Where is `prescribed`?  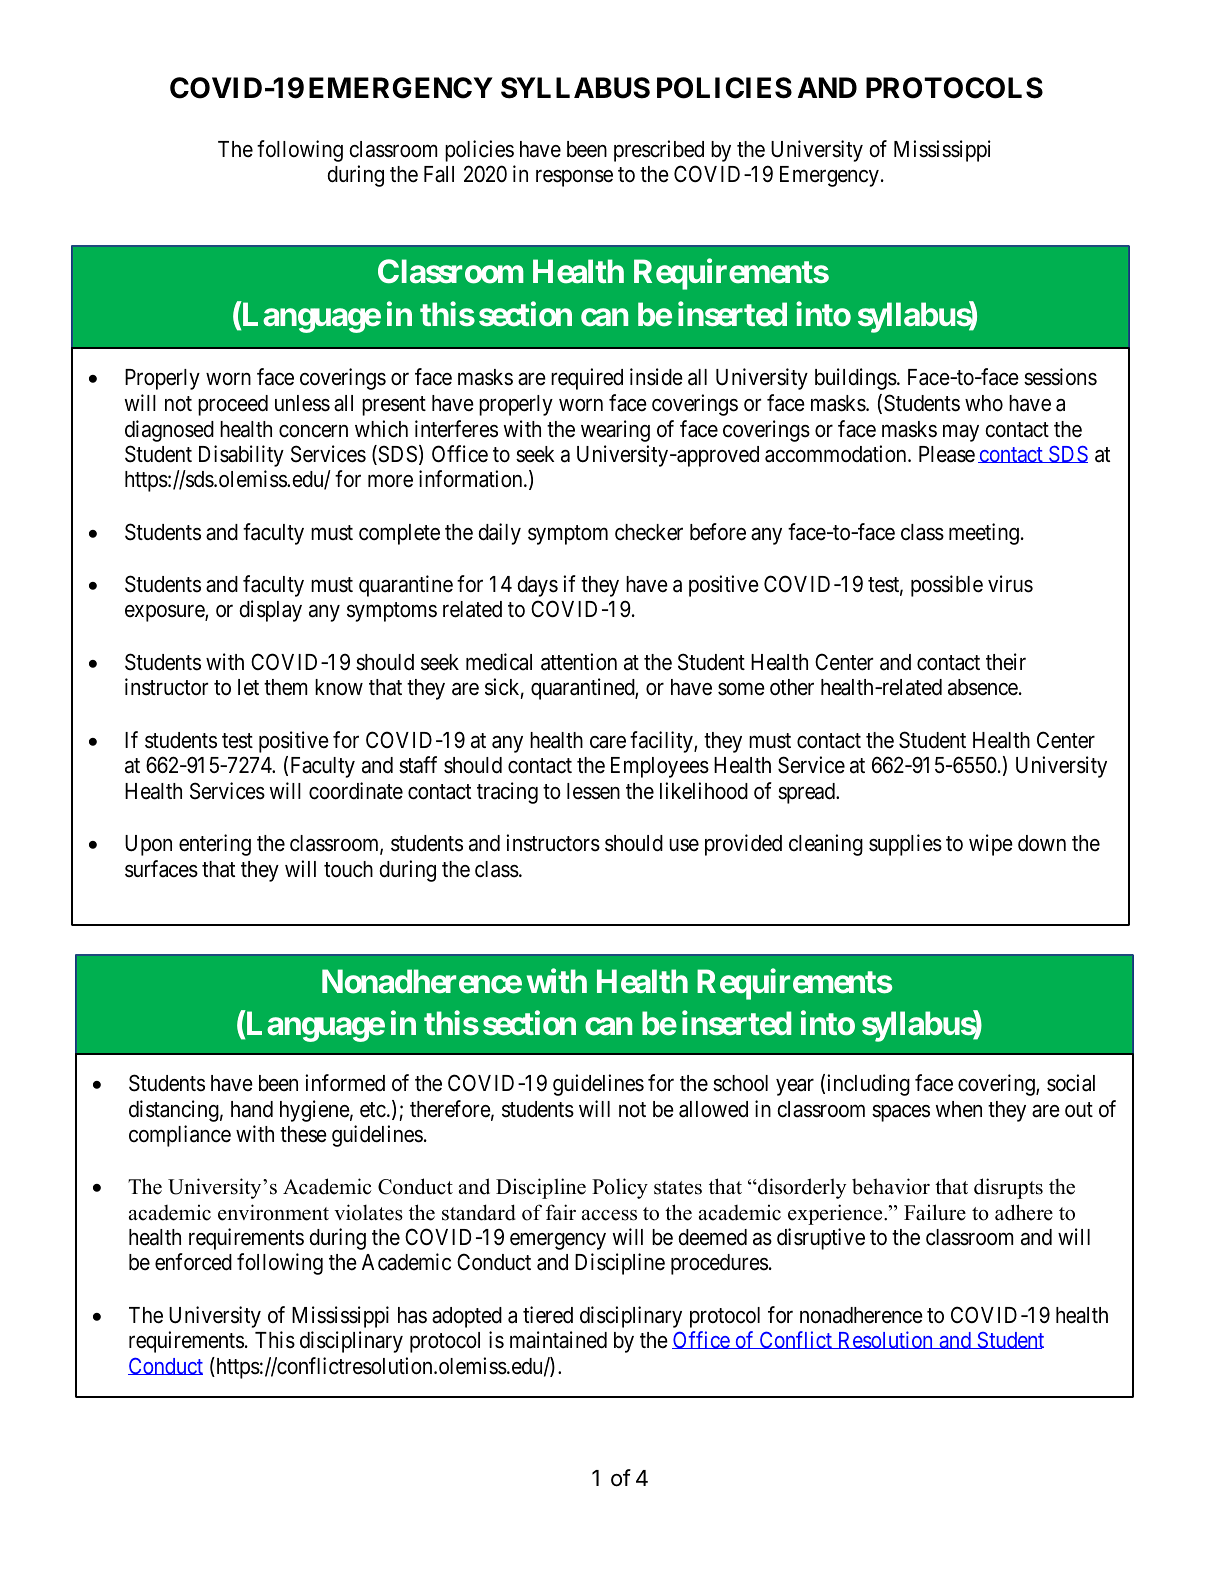
prescribed is located at coordinates (659, 151).
